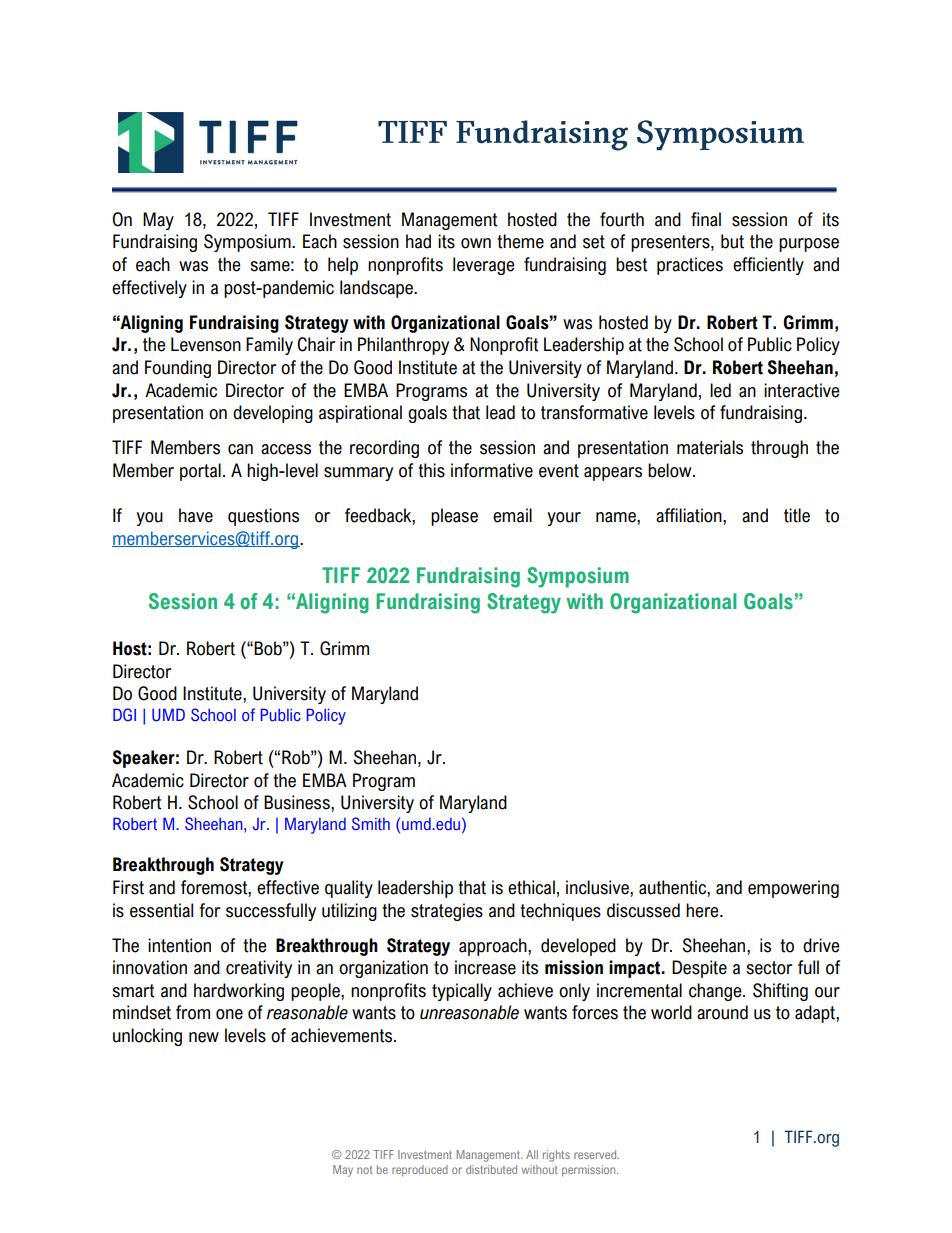 The height and width of the screenshot is (1233, 952). Describe the element at coordinates (204, 1037) in the screenshot. I see `new` at that location.
